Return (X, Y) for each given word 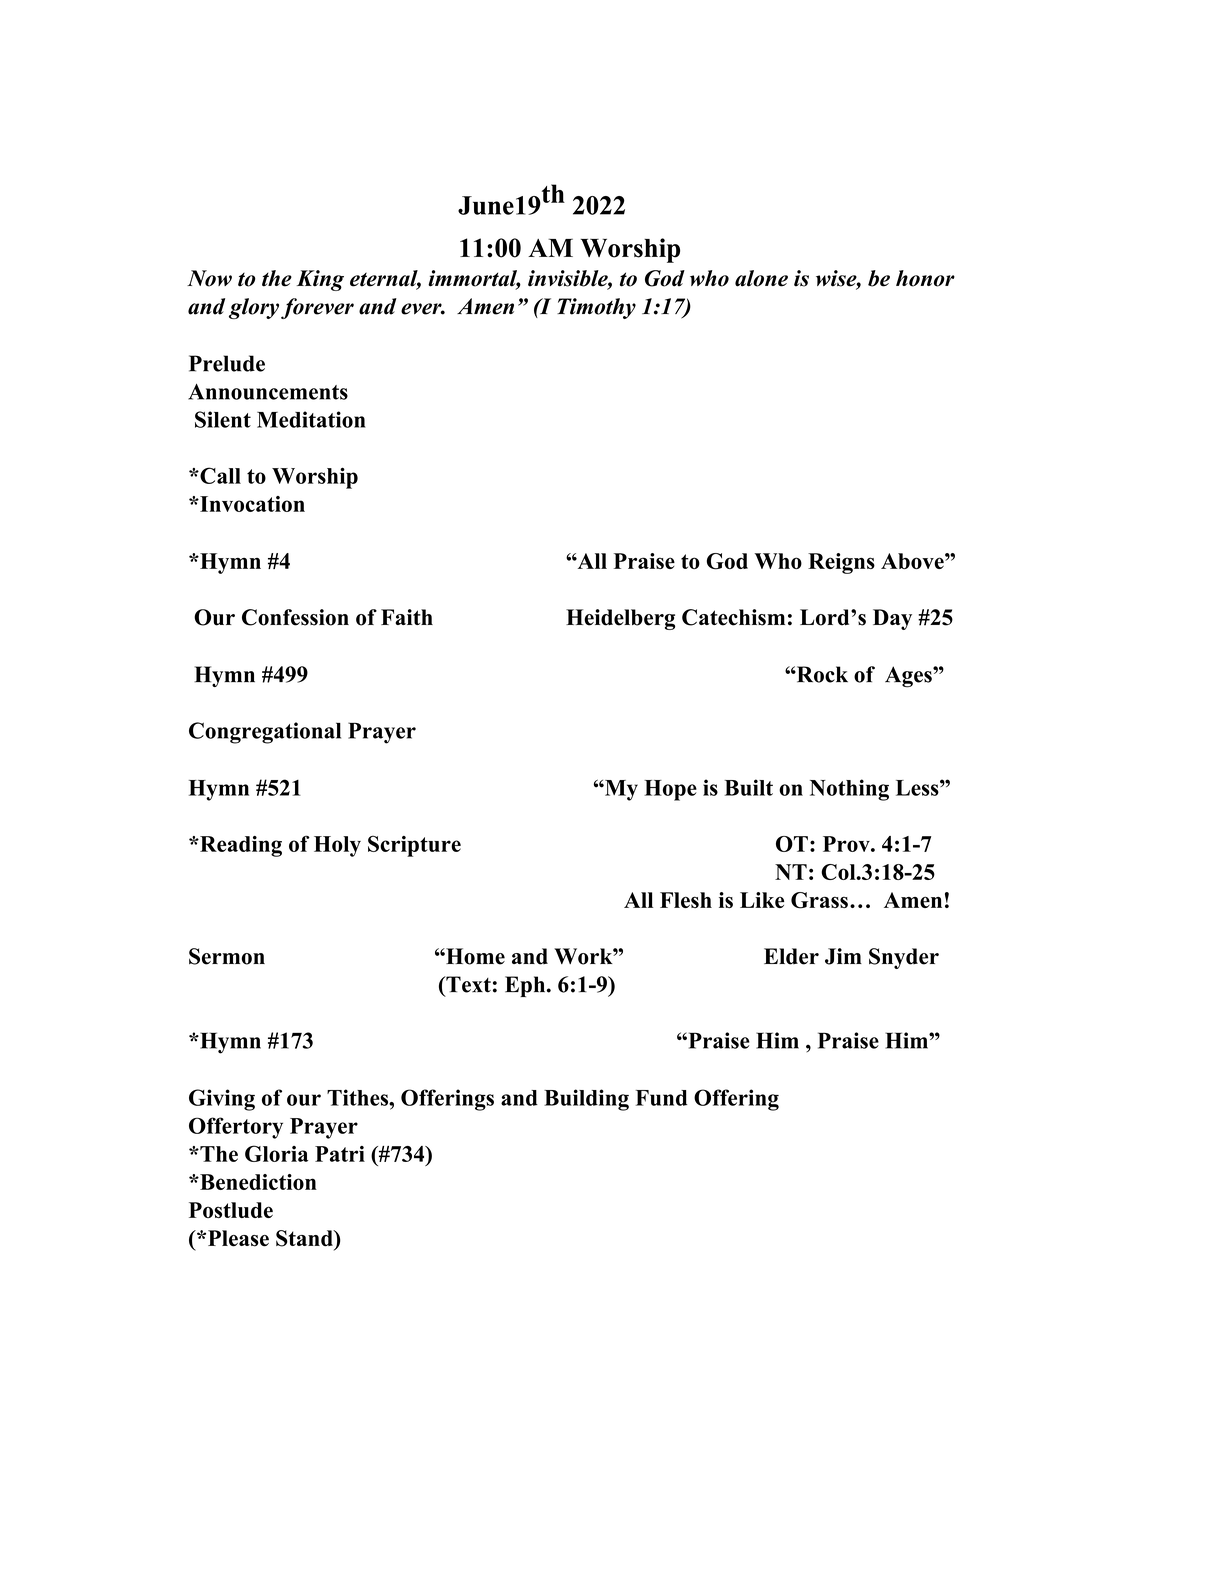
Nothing (849, 790)
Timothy (596, 308)
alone (761, 278)
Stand (305, 1238)
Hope (670, 790)
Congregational (265, 733)
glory (254, 308)
